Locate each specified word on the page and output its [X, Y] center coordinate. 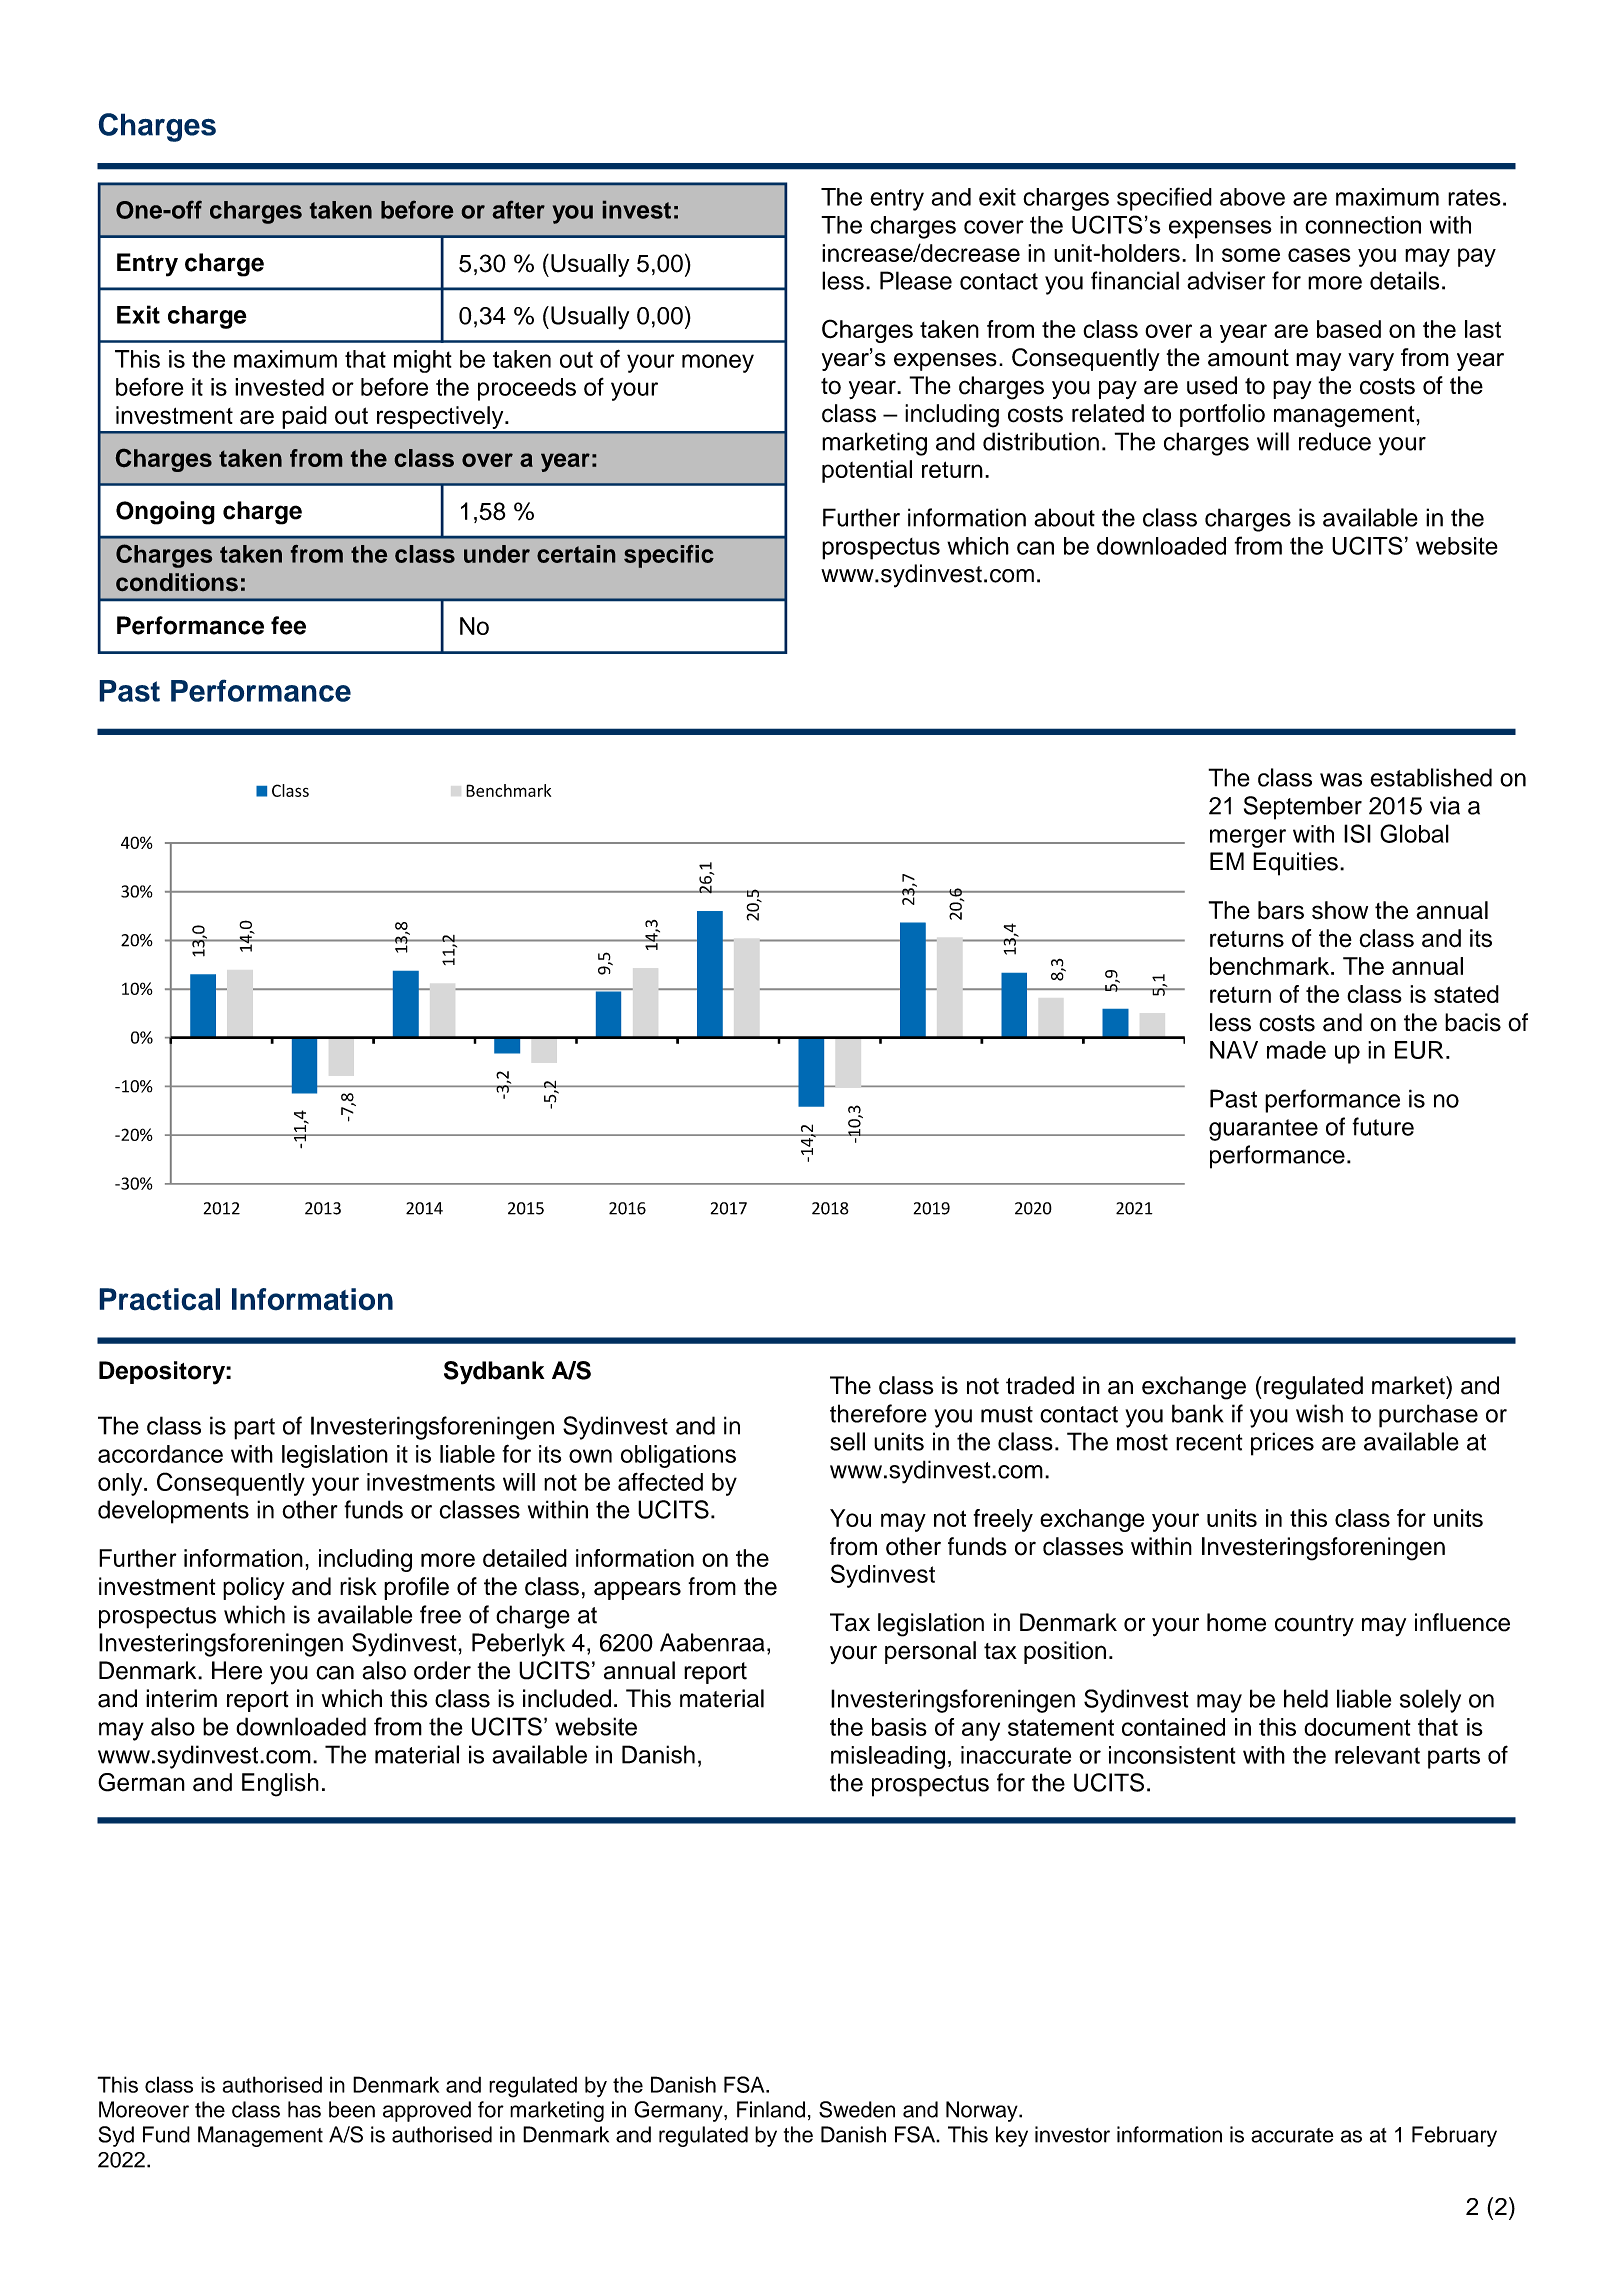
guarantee [1263, 1130]
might [423, 361]
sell [847, 1441]
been [352, 2109]
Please [916, 280]
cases [1319, 255]
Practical [159, 1299]
